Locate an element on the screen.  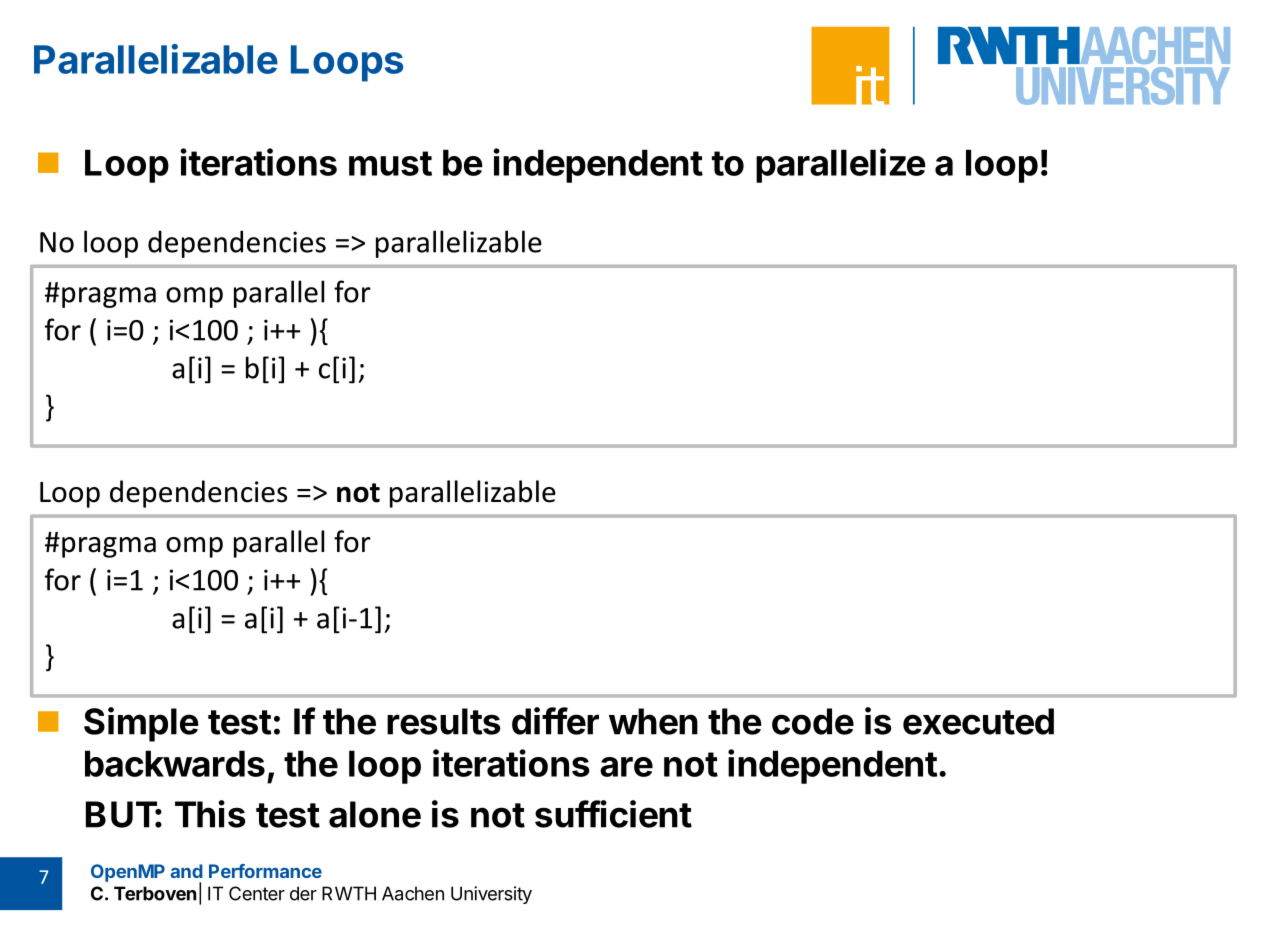
Performance is located at coordinates (265, 871).
